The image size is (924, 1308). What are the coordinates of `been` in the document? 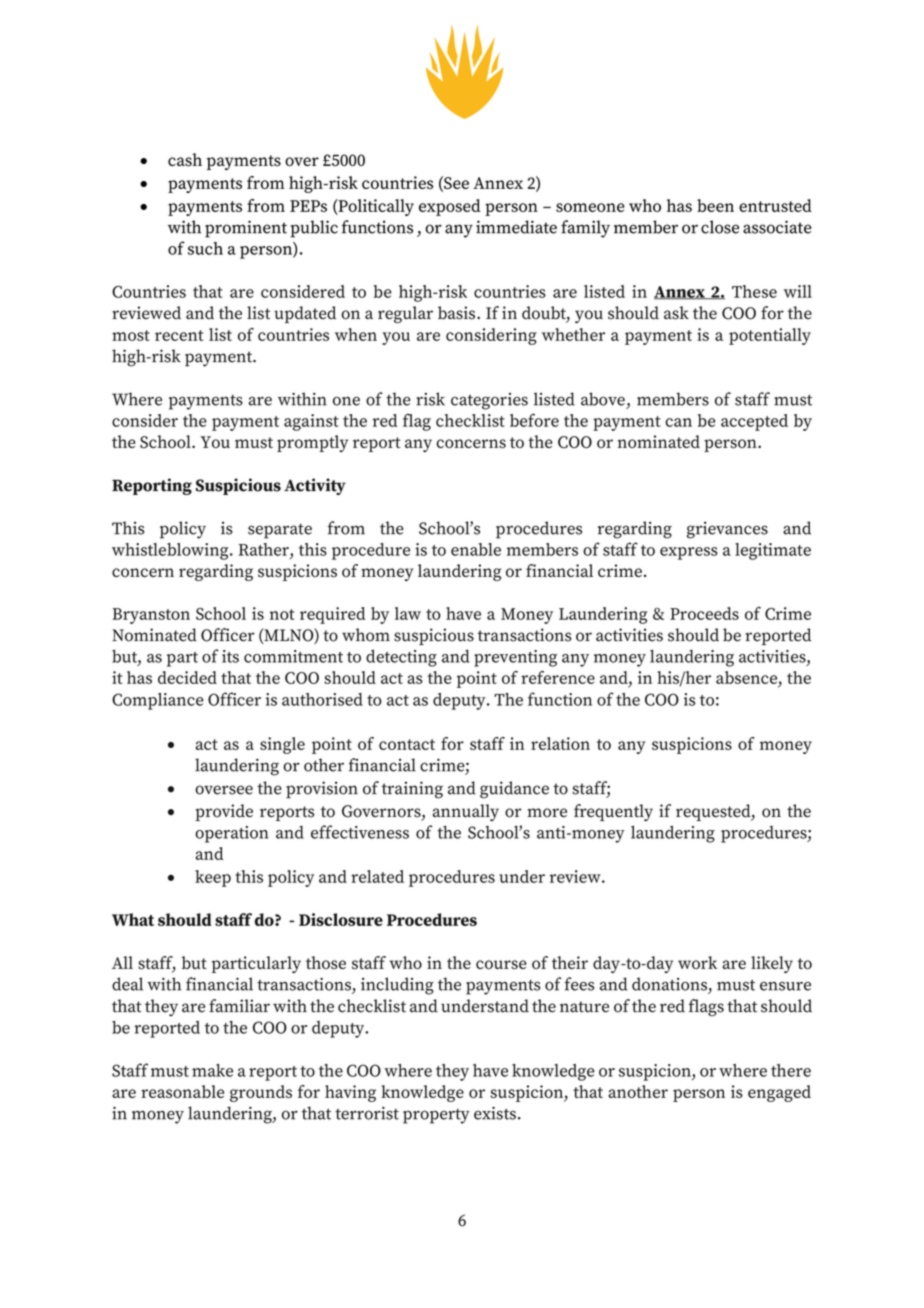 It's located at (715, 205).
